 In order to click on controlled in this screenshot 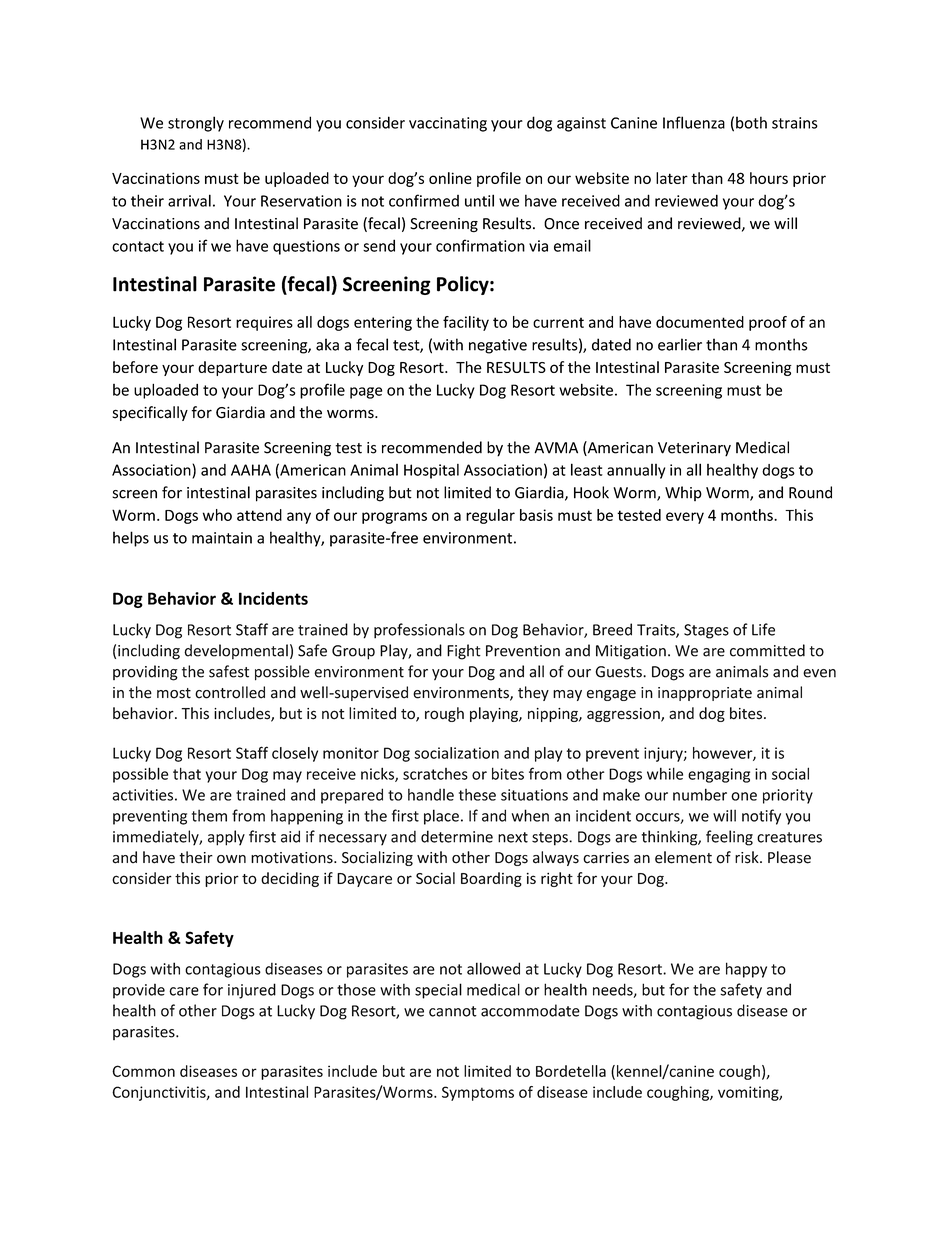, I will do `click(230, 692)`.
